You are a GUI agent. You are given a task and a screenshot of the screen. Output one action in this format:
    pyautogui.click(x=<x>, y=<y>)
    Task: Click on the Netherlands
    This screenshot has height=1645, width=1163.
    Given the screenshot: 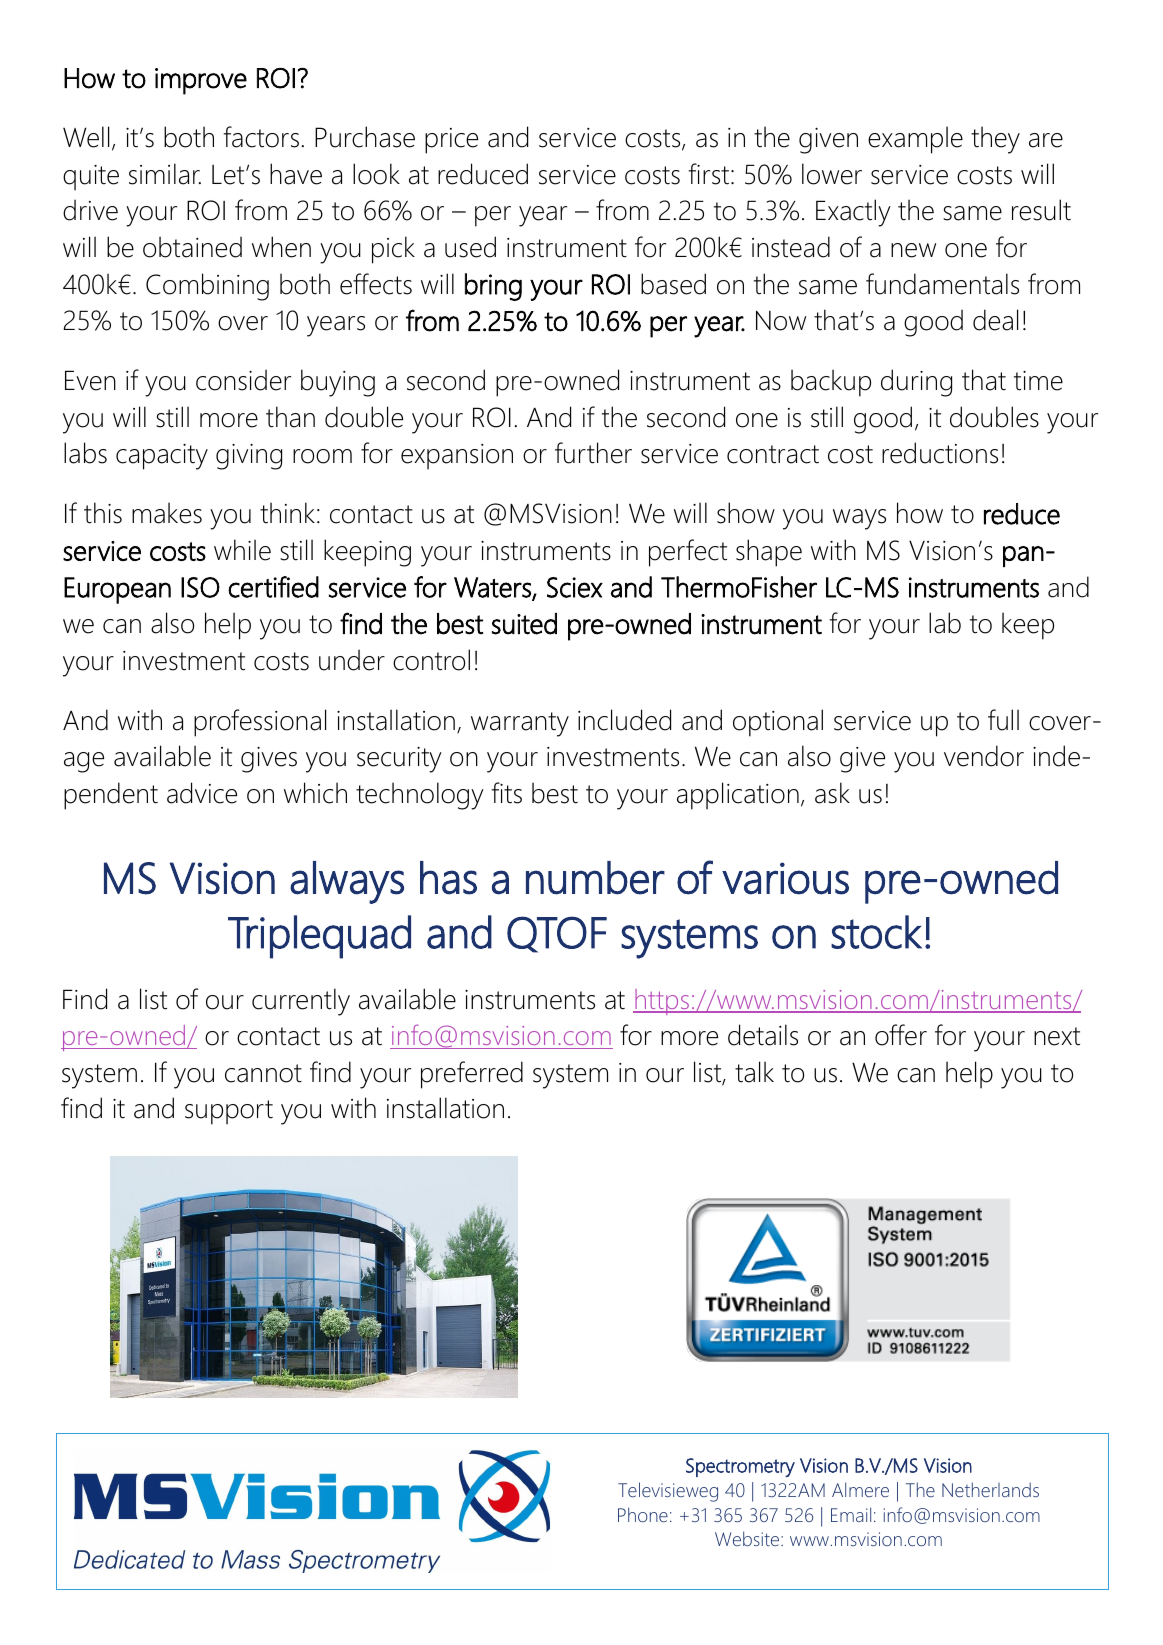 What is the action you would take?
    pyautogui.click(x=990, y=1489)
